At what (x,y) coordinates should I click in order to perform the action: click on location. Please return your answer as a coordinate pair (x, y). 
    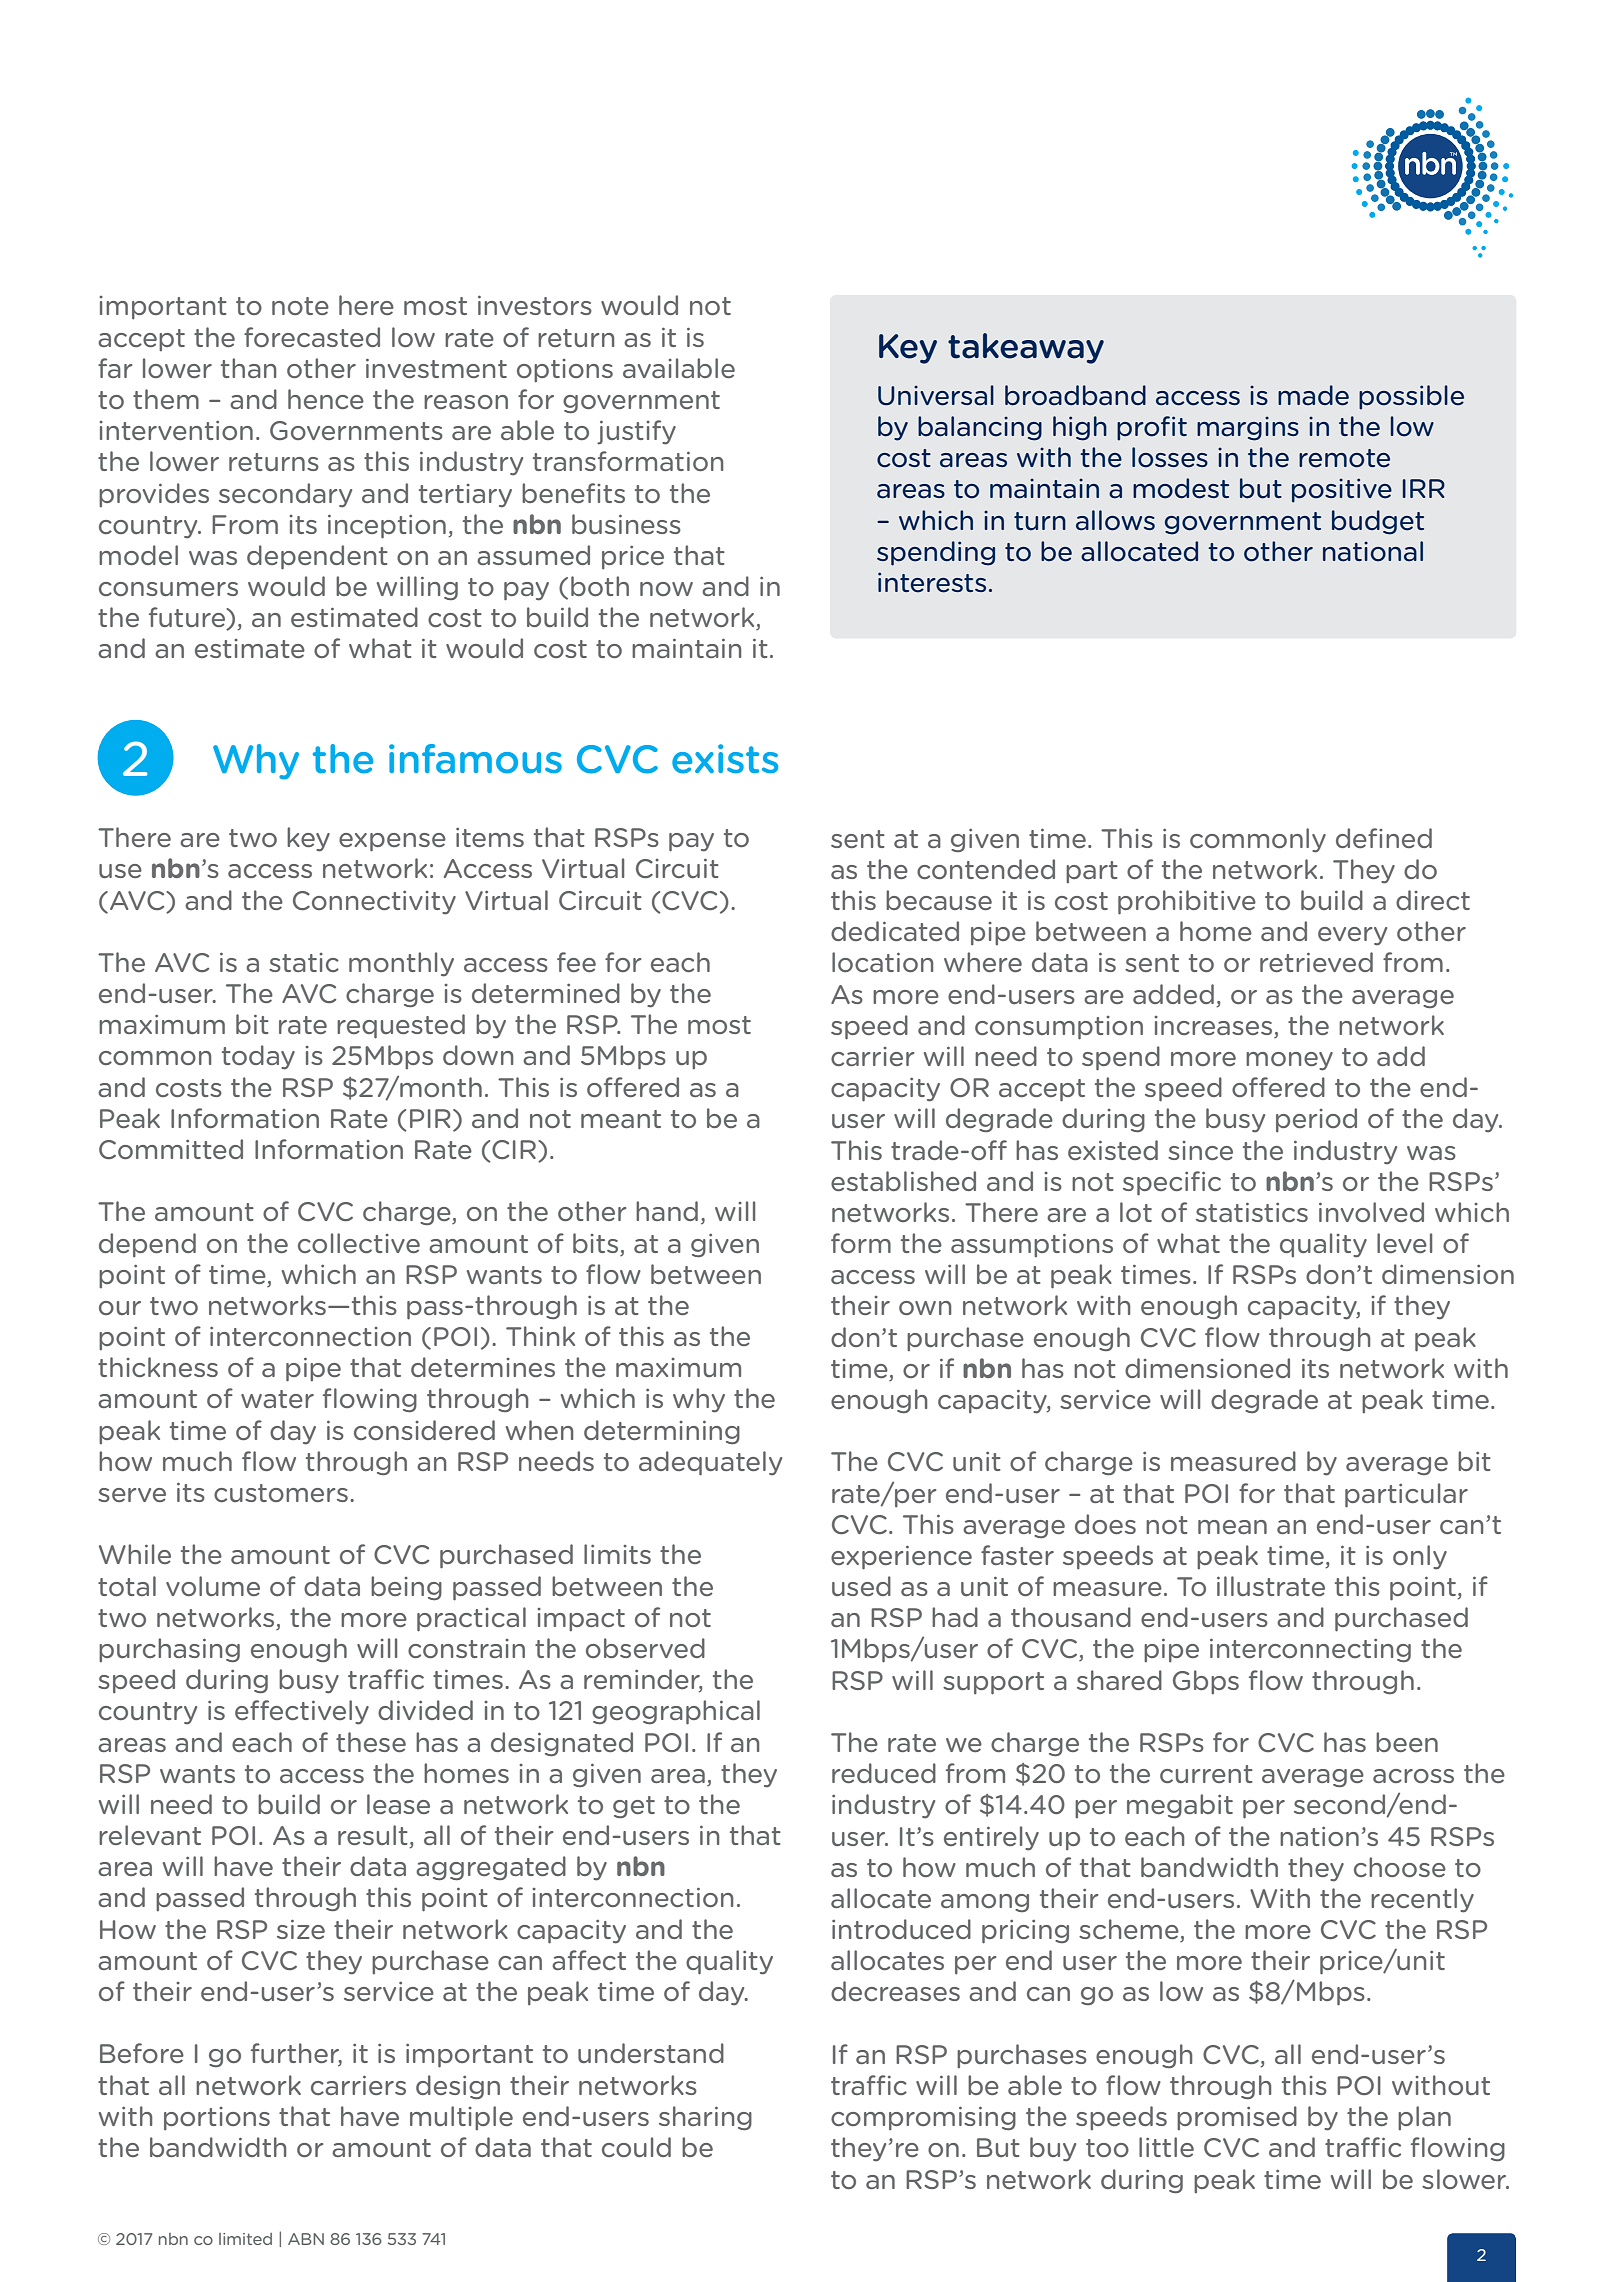
    Looking at the image, I should click on (882, 962).
